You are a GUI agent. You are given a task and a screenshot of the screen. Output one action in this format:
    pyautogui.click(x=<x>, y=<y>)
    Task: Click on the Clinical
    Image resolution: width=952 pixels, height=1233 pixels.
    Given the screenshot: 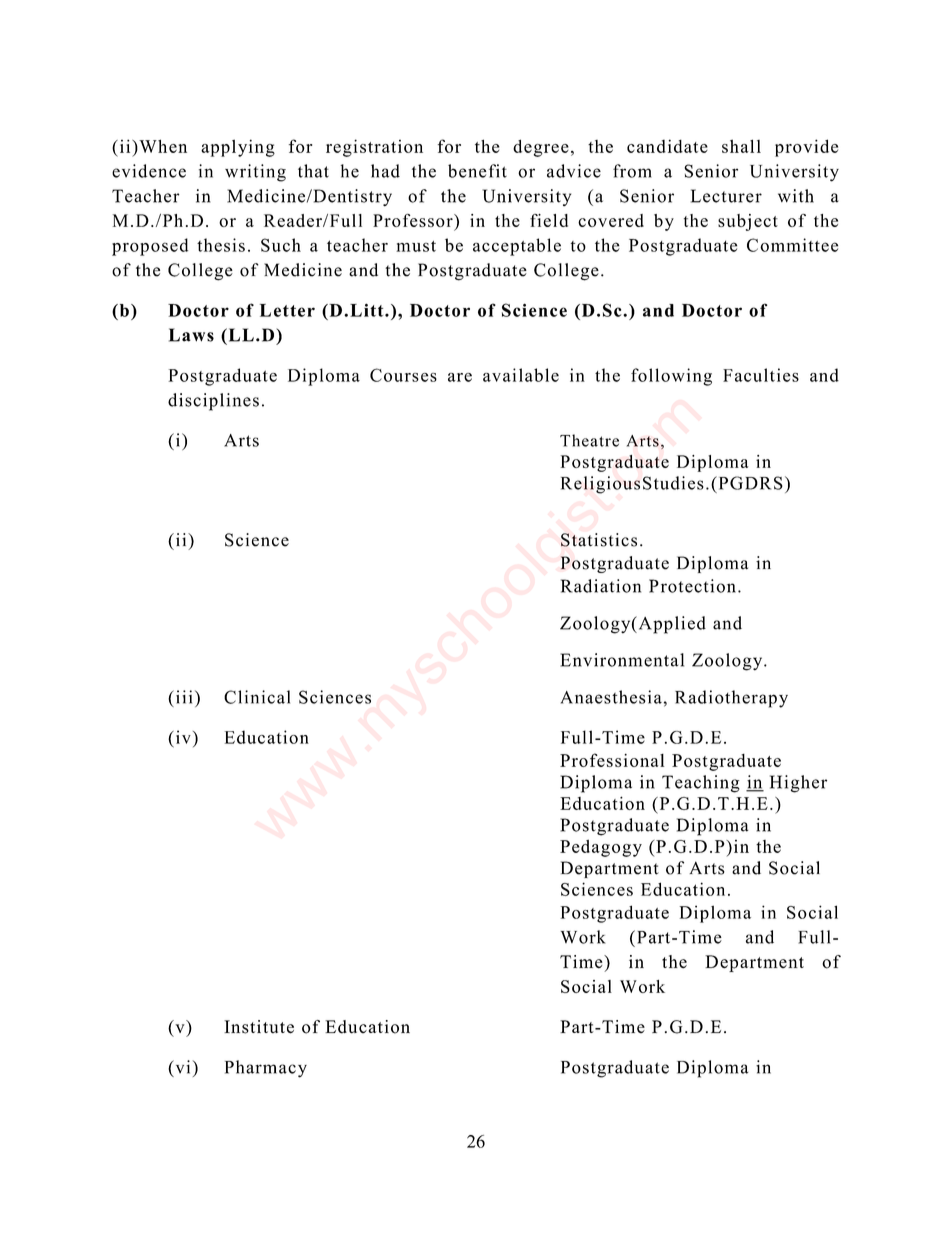 What is the action you would take?
    pyautogui.click(x=257, y=697)
